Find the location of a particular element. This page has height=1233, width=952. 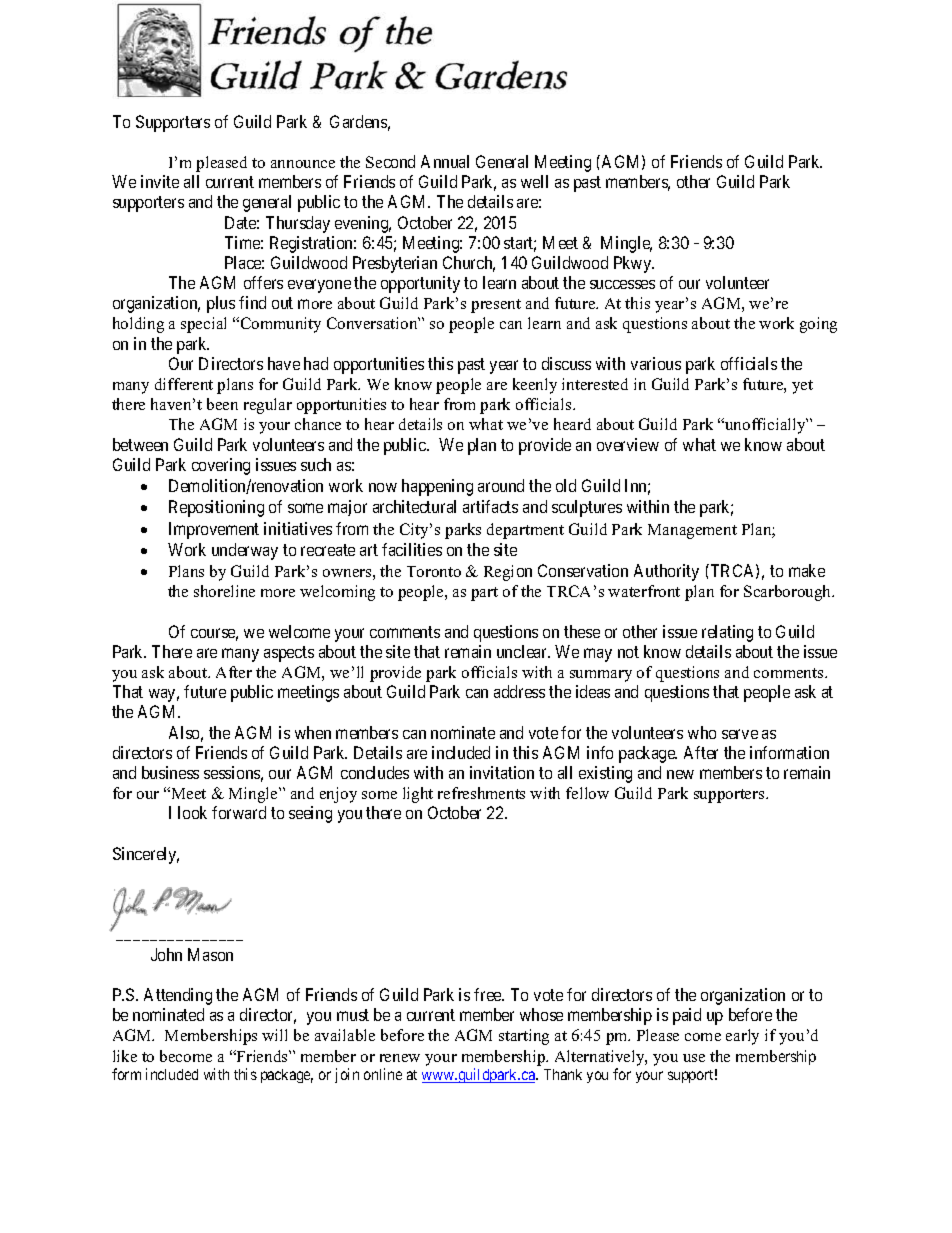

different is located at coordinates (184, 384).
